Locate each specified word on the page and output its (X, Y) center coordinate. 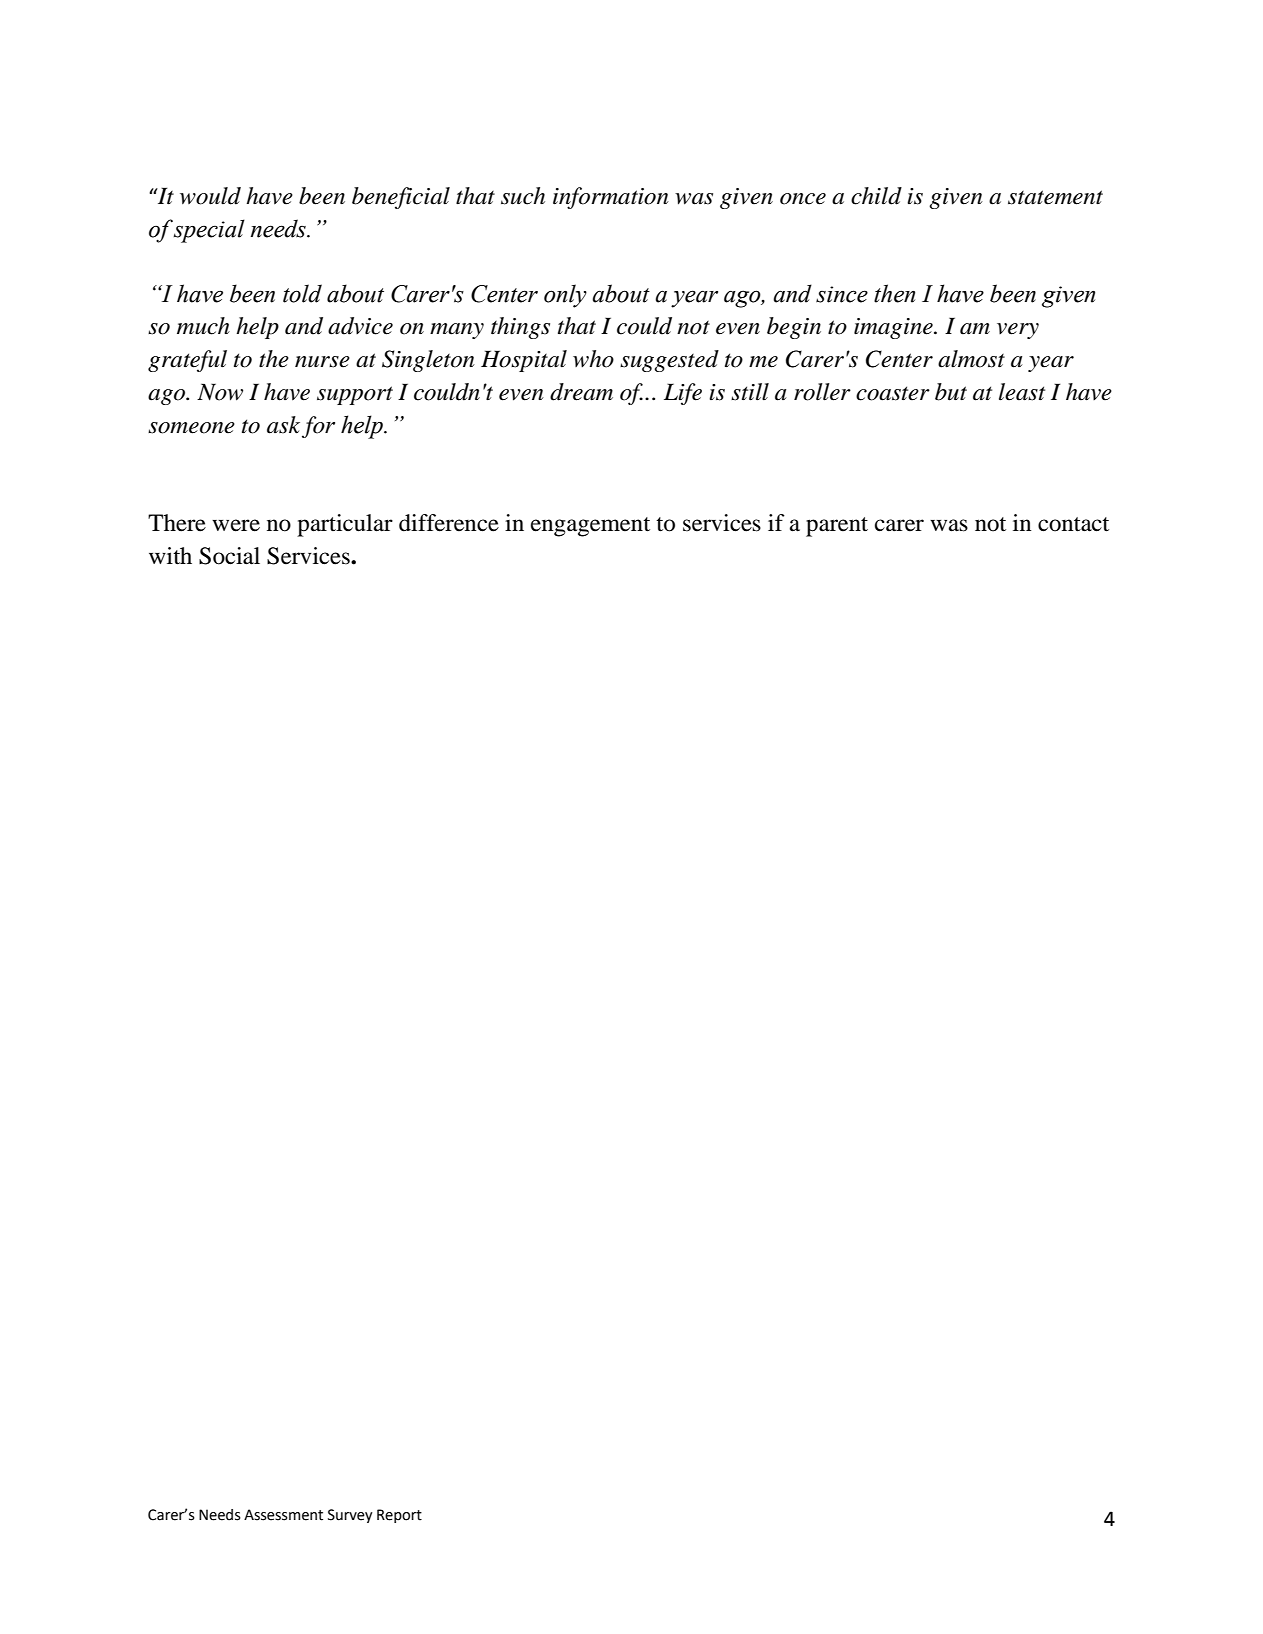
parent (837, 527)
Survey (350, 1516)
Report (399, 1516)
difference (449, 523)
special (209, 231)
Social (229, 556)
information (611, 198)
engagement (590, 527)
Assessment (283, 1515)
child (876, 196)
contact (1073, 524)
